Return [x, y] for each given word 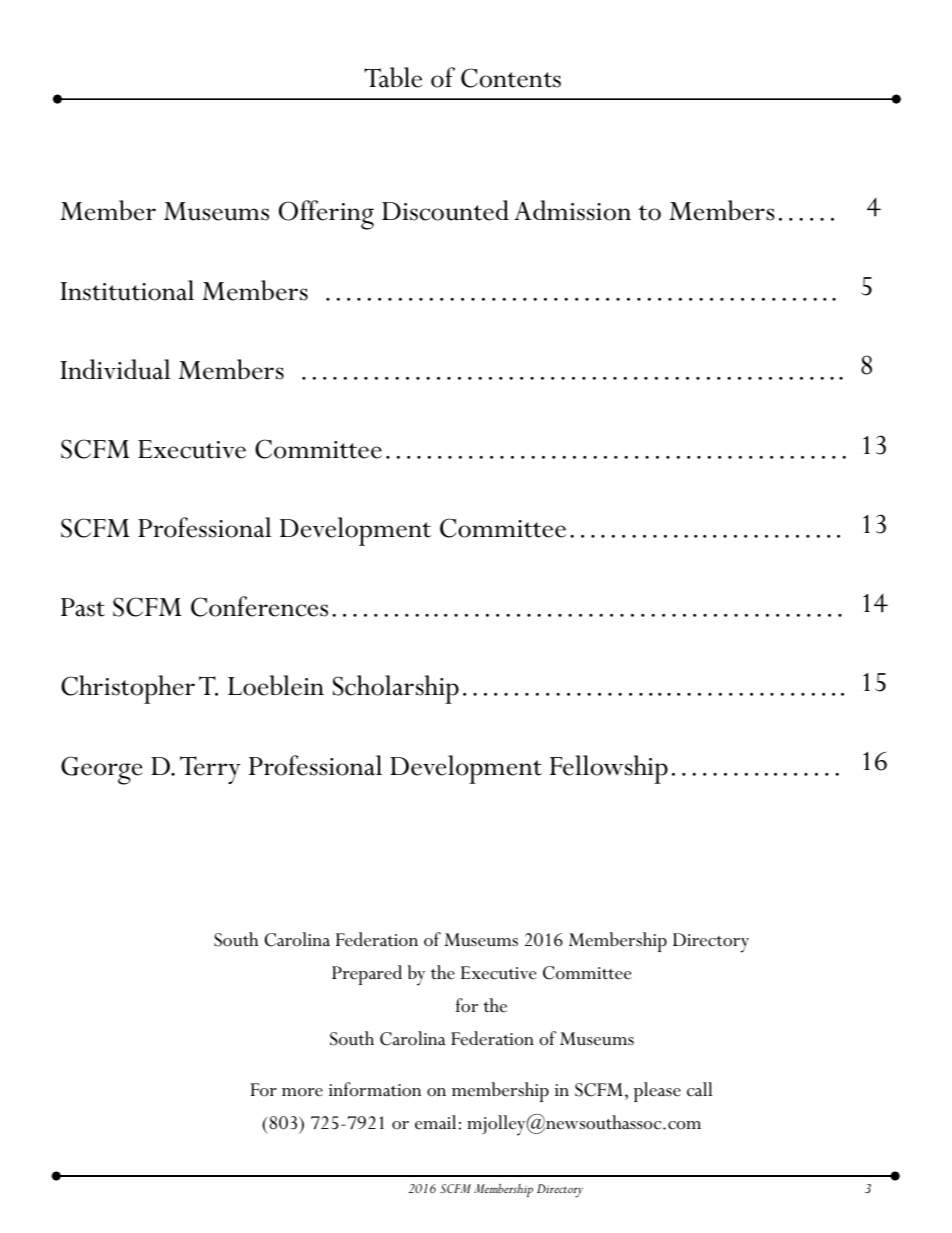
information [375, 1089]
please [657, 1092]
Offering [326, 215]
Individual [115, 369]
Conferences [259, 606]
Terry [210, 770]
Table [393, 77]
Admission [572, 210]
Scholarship [396, 689]
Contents [511, 78]
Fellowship [609, 769]
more [302, 1092]
